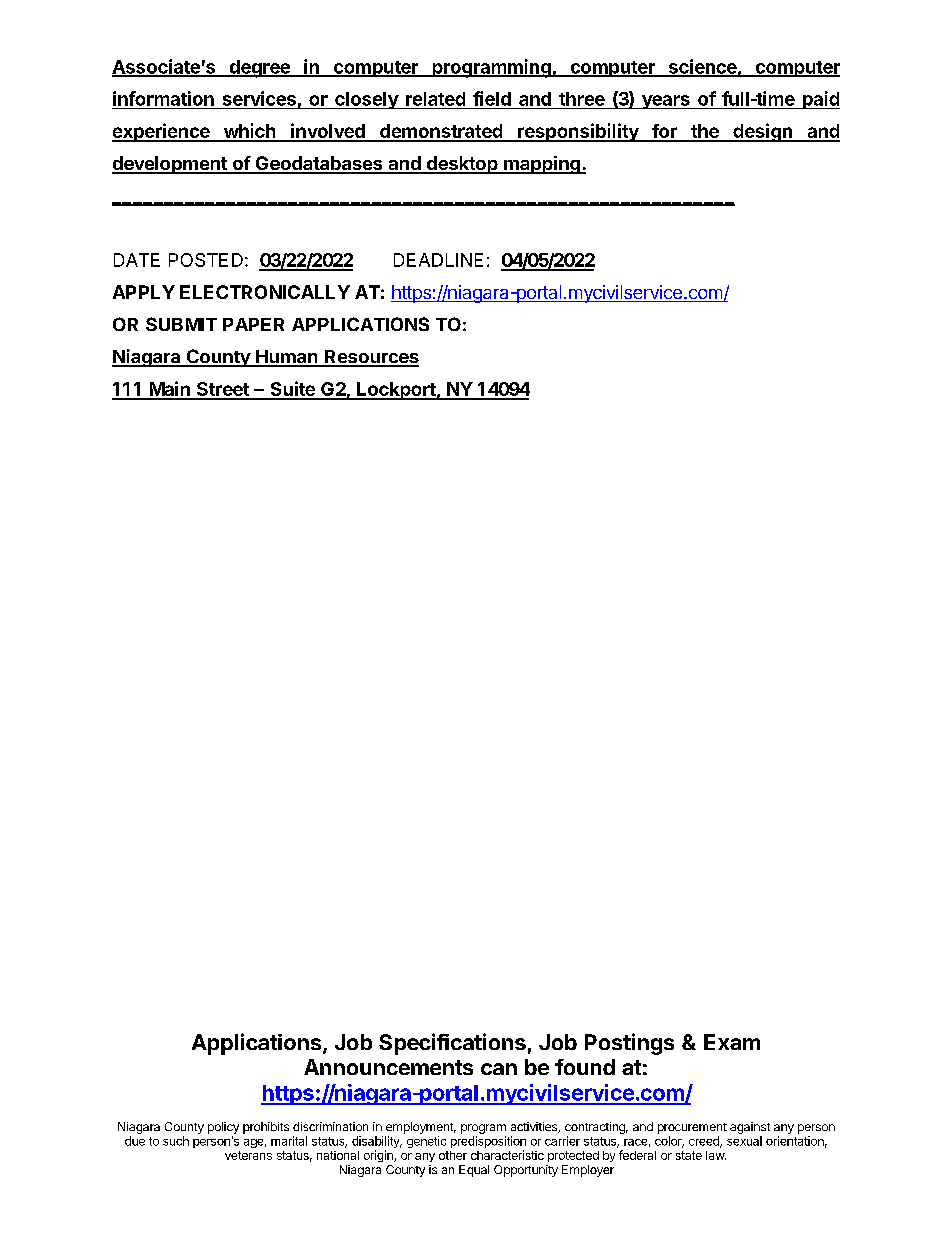 This screenshot has width=952, height=1233. I want to click on Exam, so click(732, 1042).
